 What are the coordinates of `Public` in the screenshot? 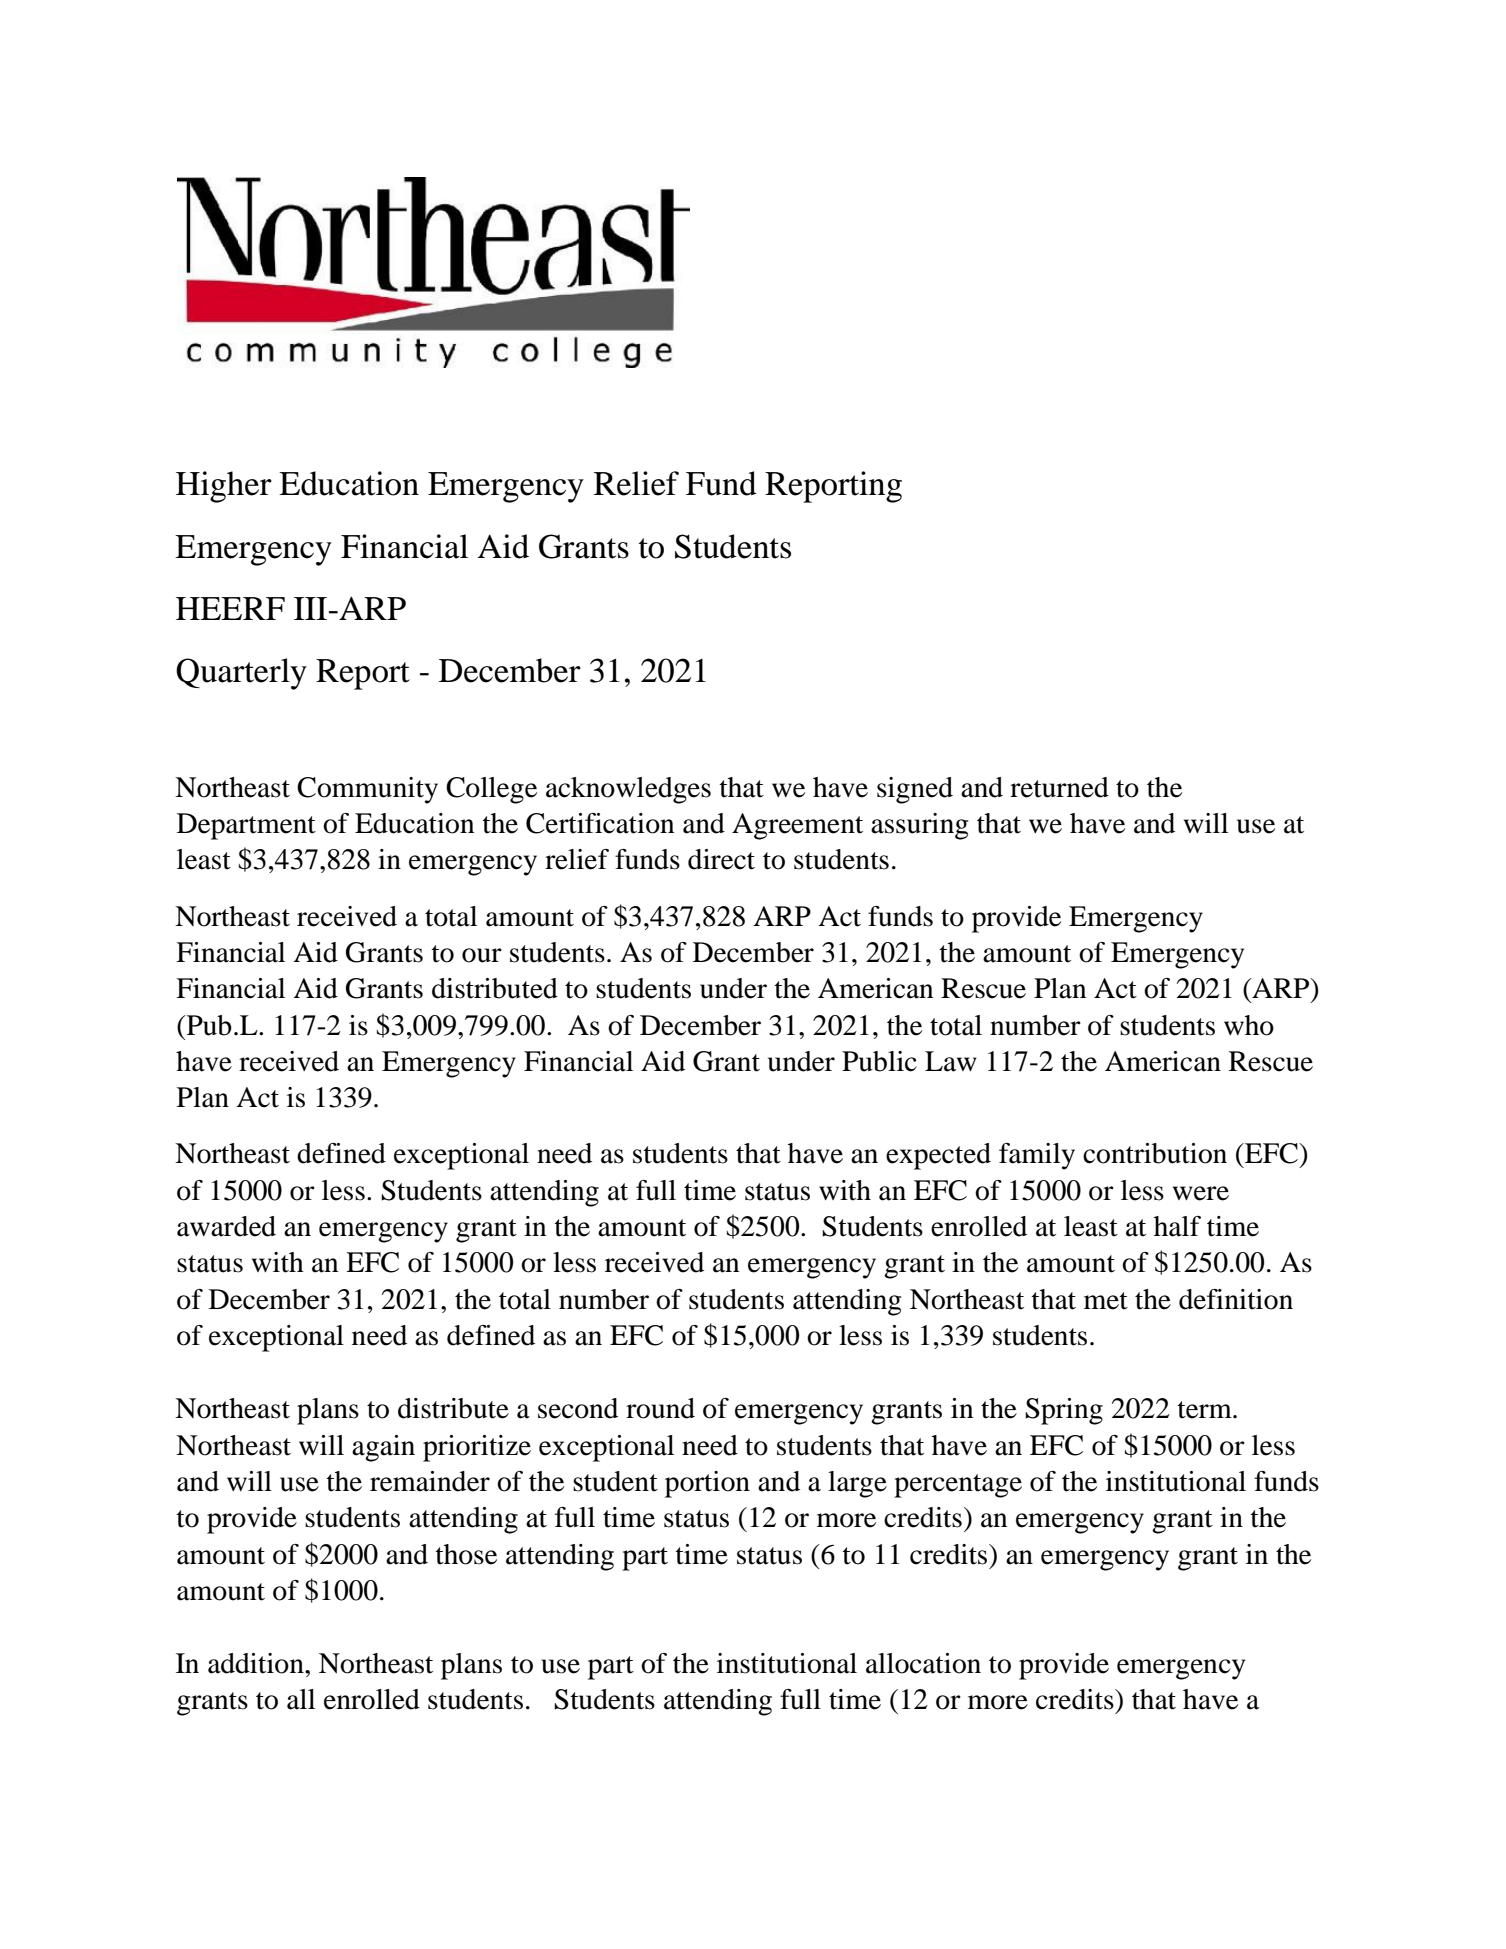 It's located at (879, 1061).
